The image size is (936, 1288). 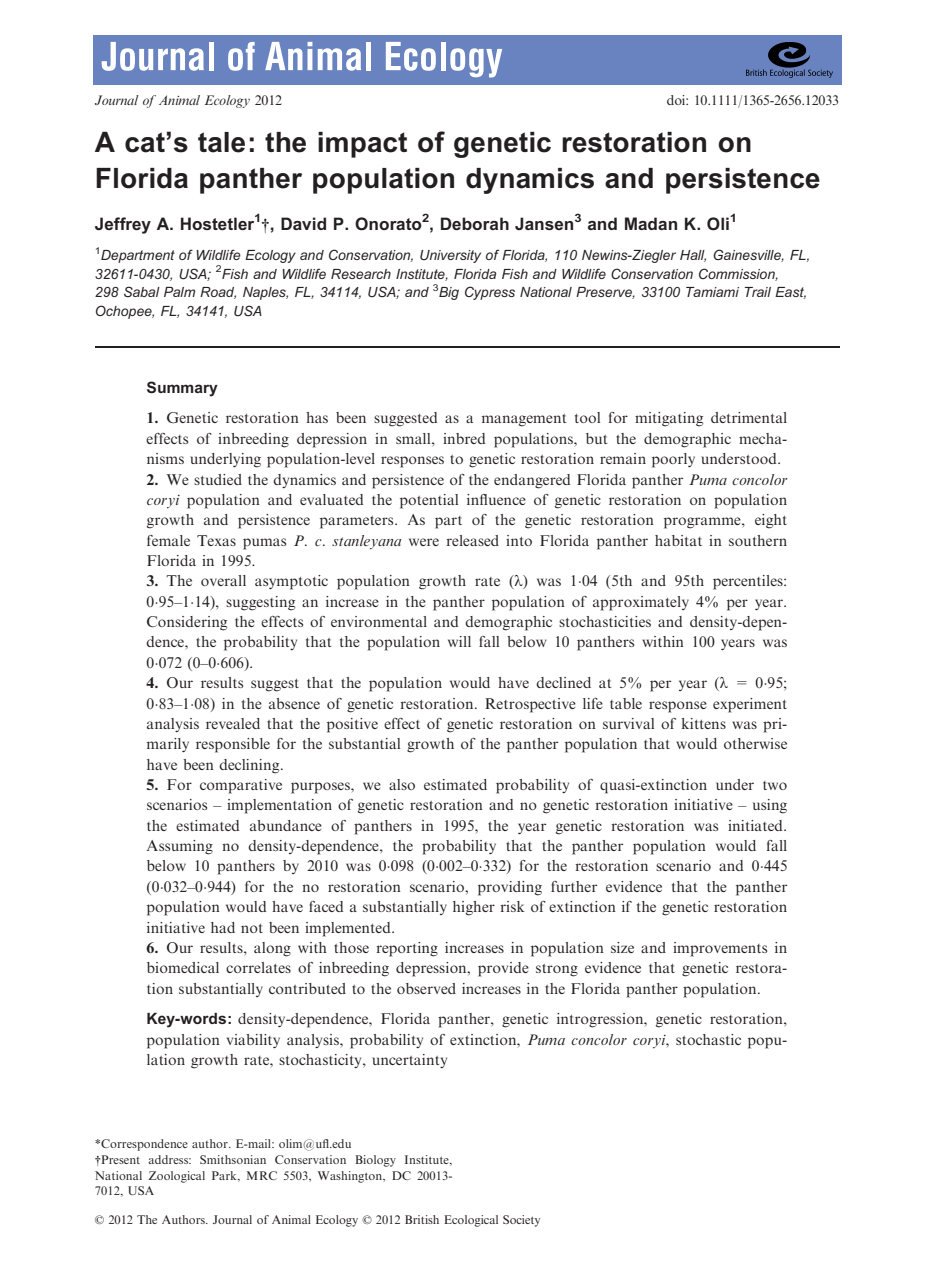 I want to click on tale, so click(x=221, y=142).
